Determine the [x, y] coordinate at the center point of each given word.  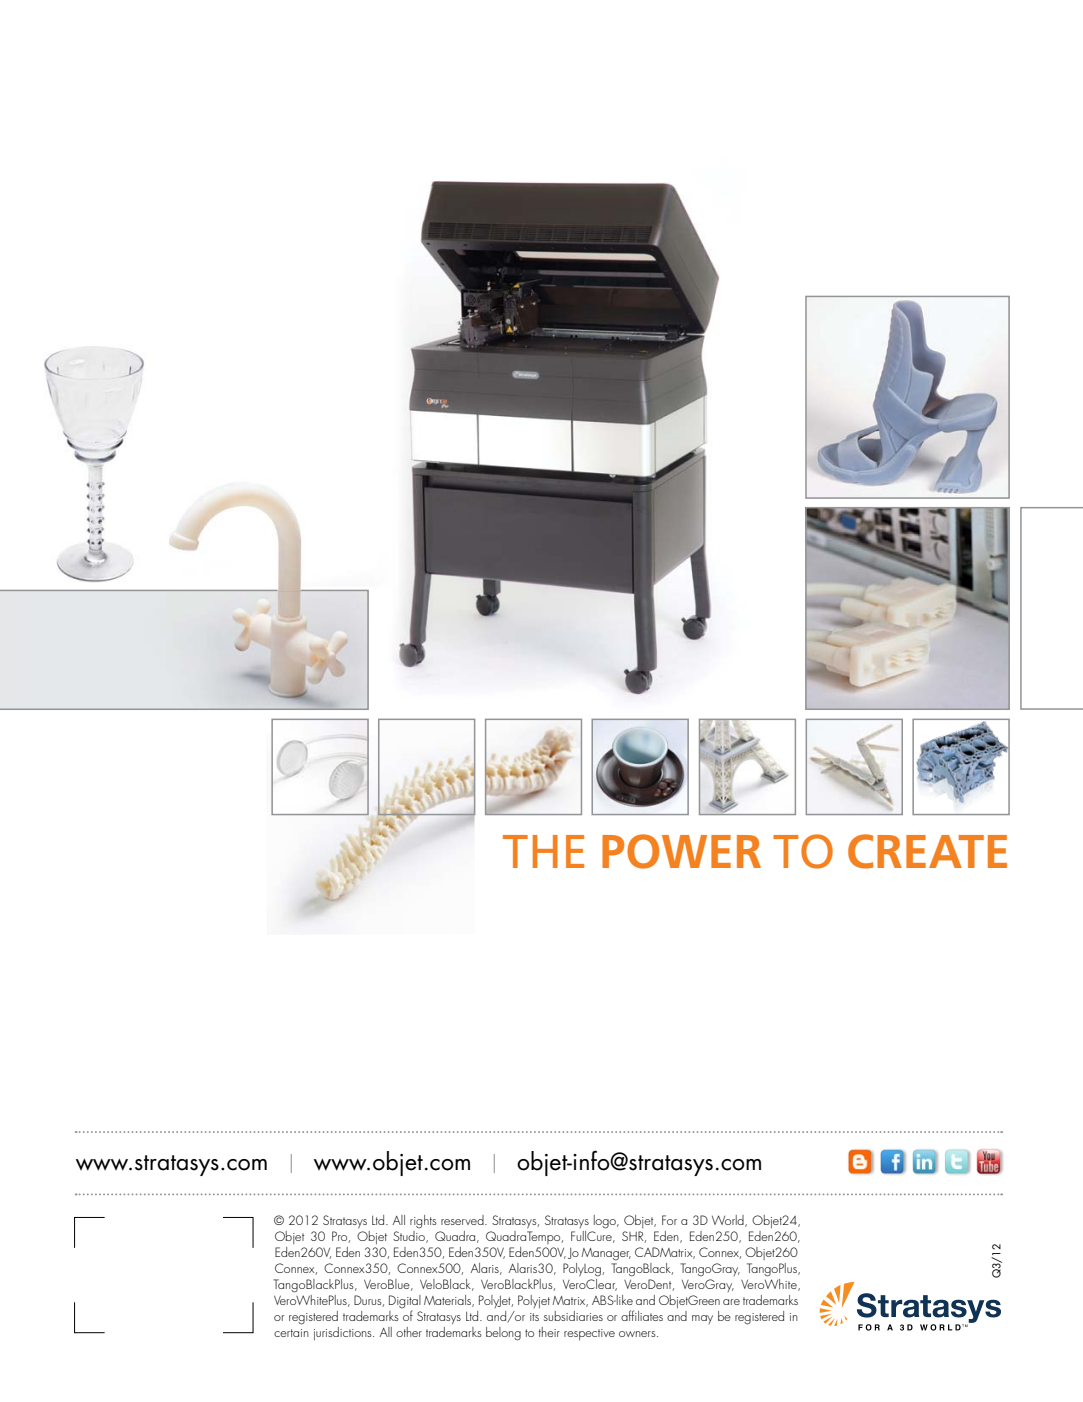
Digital [405, 1303]
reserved [463, 1220]
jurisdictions [344, 1333]
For [669, 1220]
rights [423, 1222]
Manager [606, 1254]
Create [927, 851]
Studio [410, 1235]
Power [681, 851]
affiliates [642, 1315]
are [731, 1302]
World [729, 1221]
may [702, 1319]
